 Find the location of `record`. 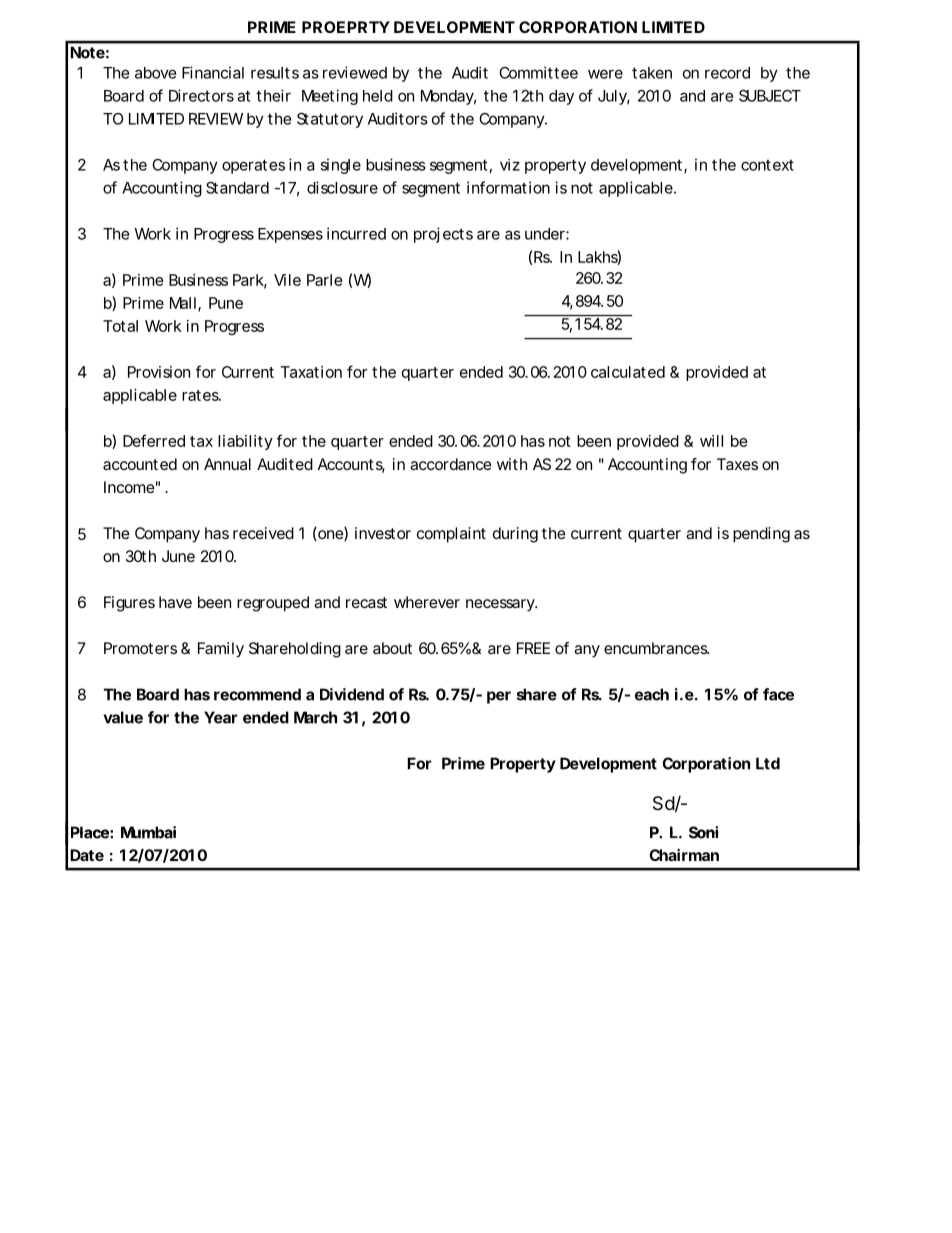

record is located at coordinates (727, 73).
